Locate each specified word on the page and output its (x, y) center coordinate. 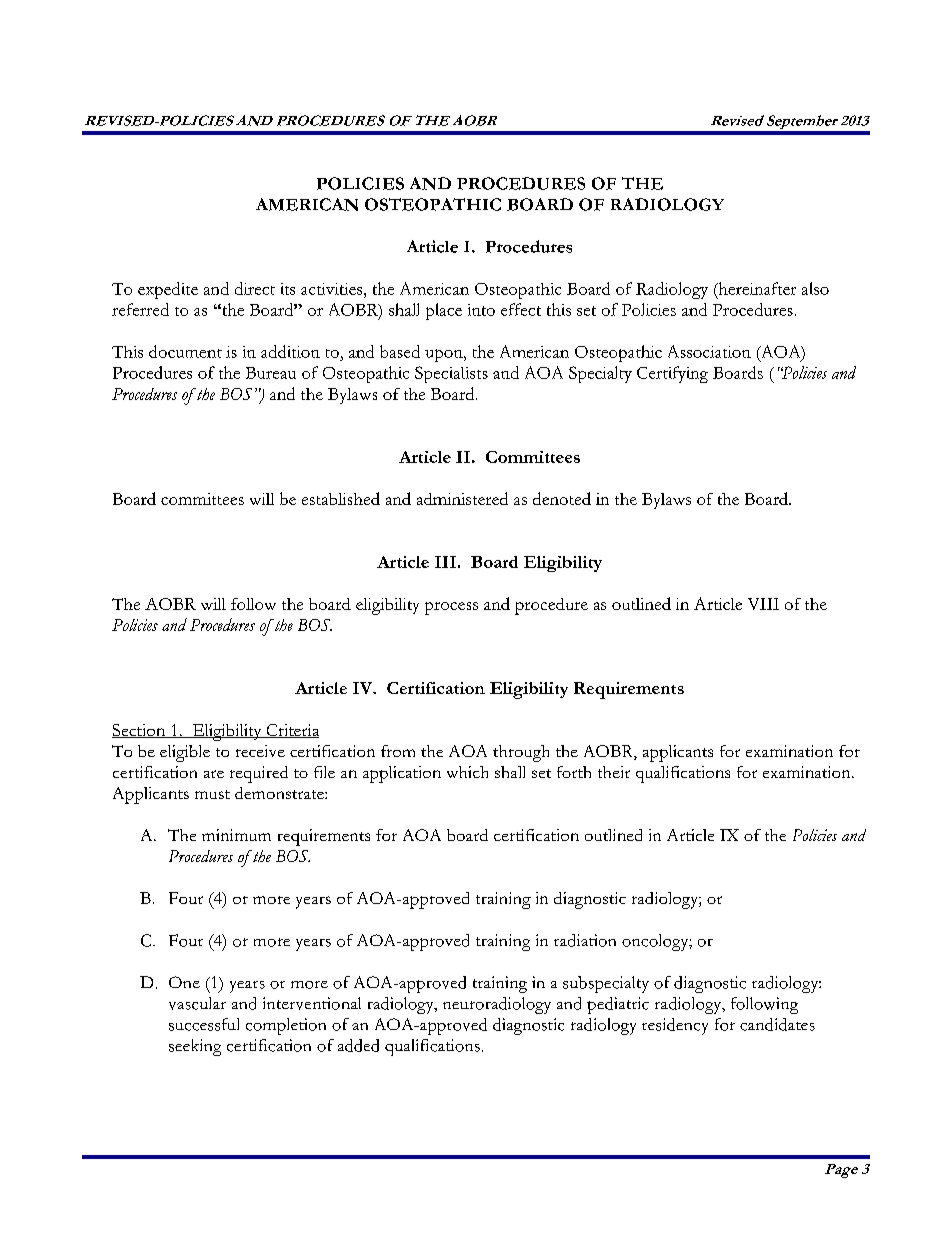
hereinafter (756, 289)
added (358, 1045)
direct (255, 288)
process (451, 608)
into (481, 310)
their (614, 772)
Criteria (291, 731)
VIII (763, 604)
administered (462, 498)
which (467, 772)
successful (204, 1024)
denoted (562, 498)
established (341, 498)
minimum (236, 835)
